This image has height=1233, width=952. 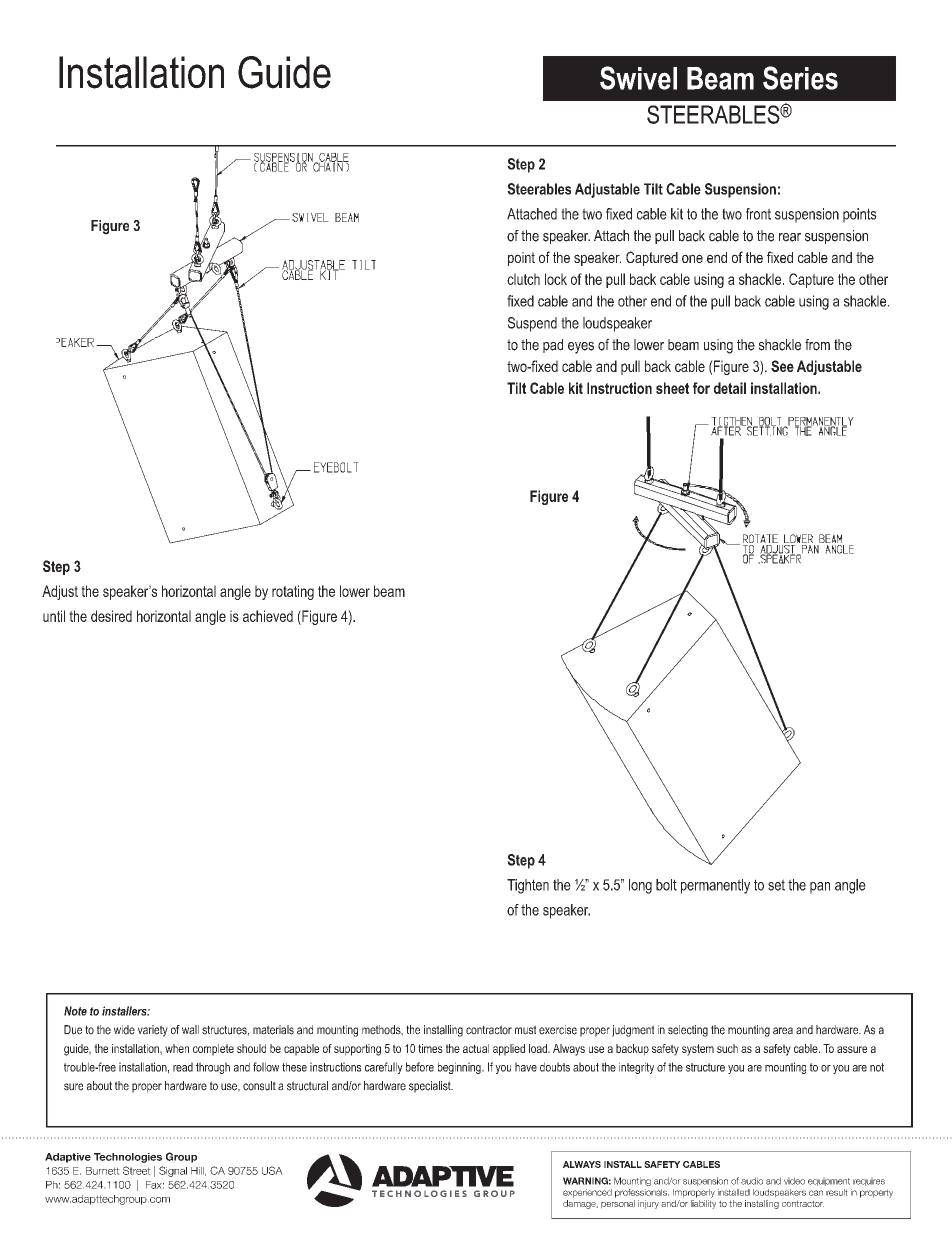 What do you see at coordinates (800, 78) in the image?
I see `Series` at bounding box center [800, 78].
